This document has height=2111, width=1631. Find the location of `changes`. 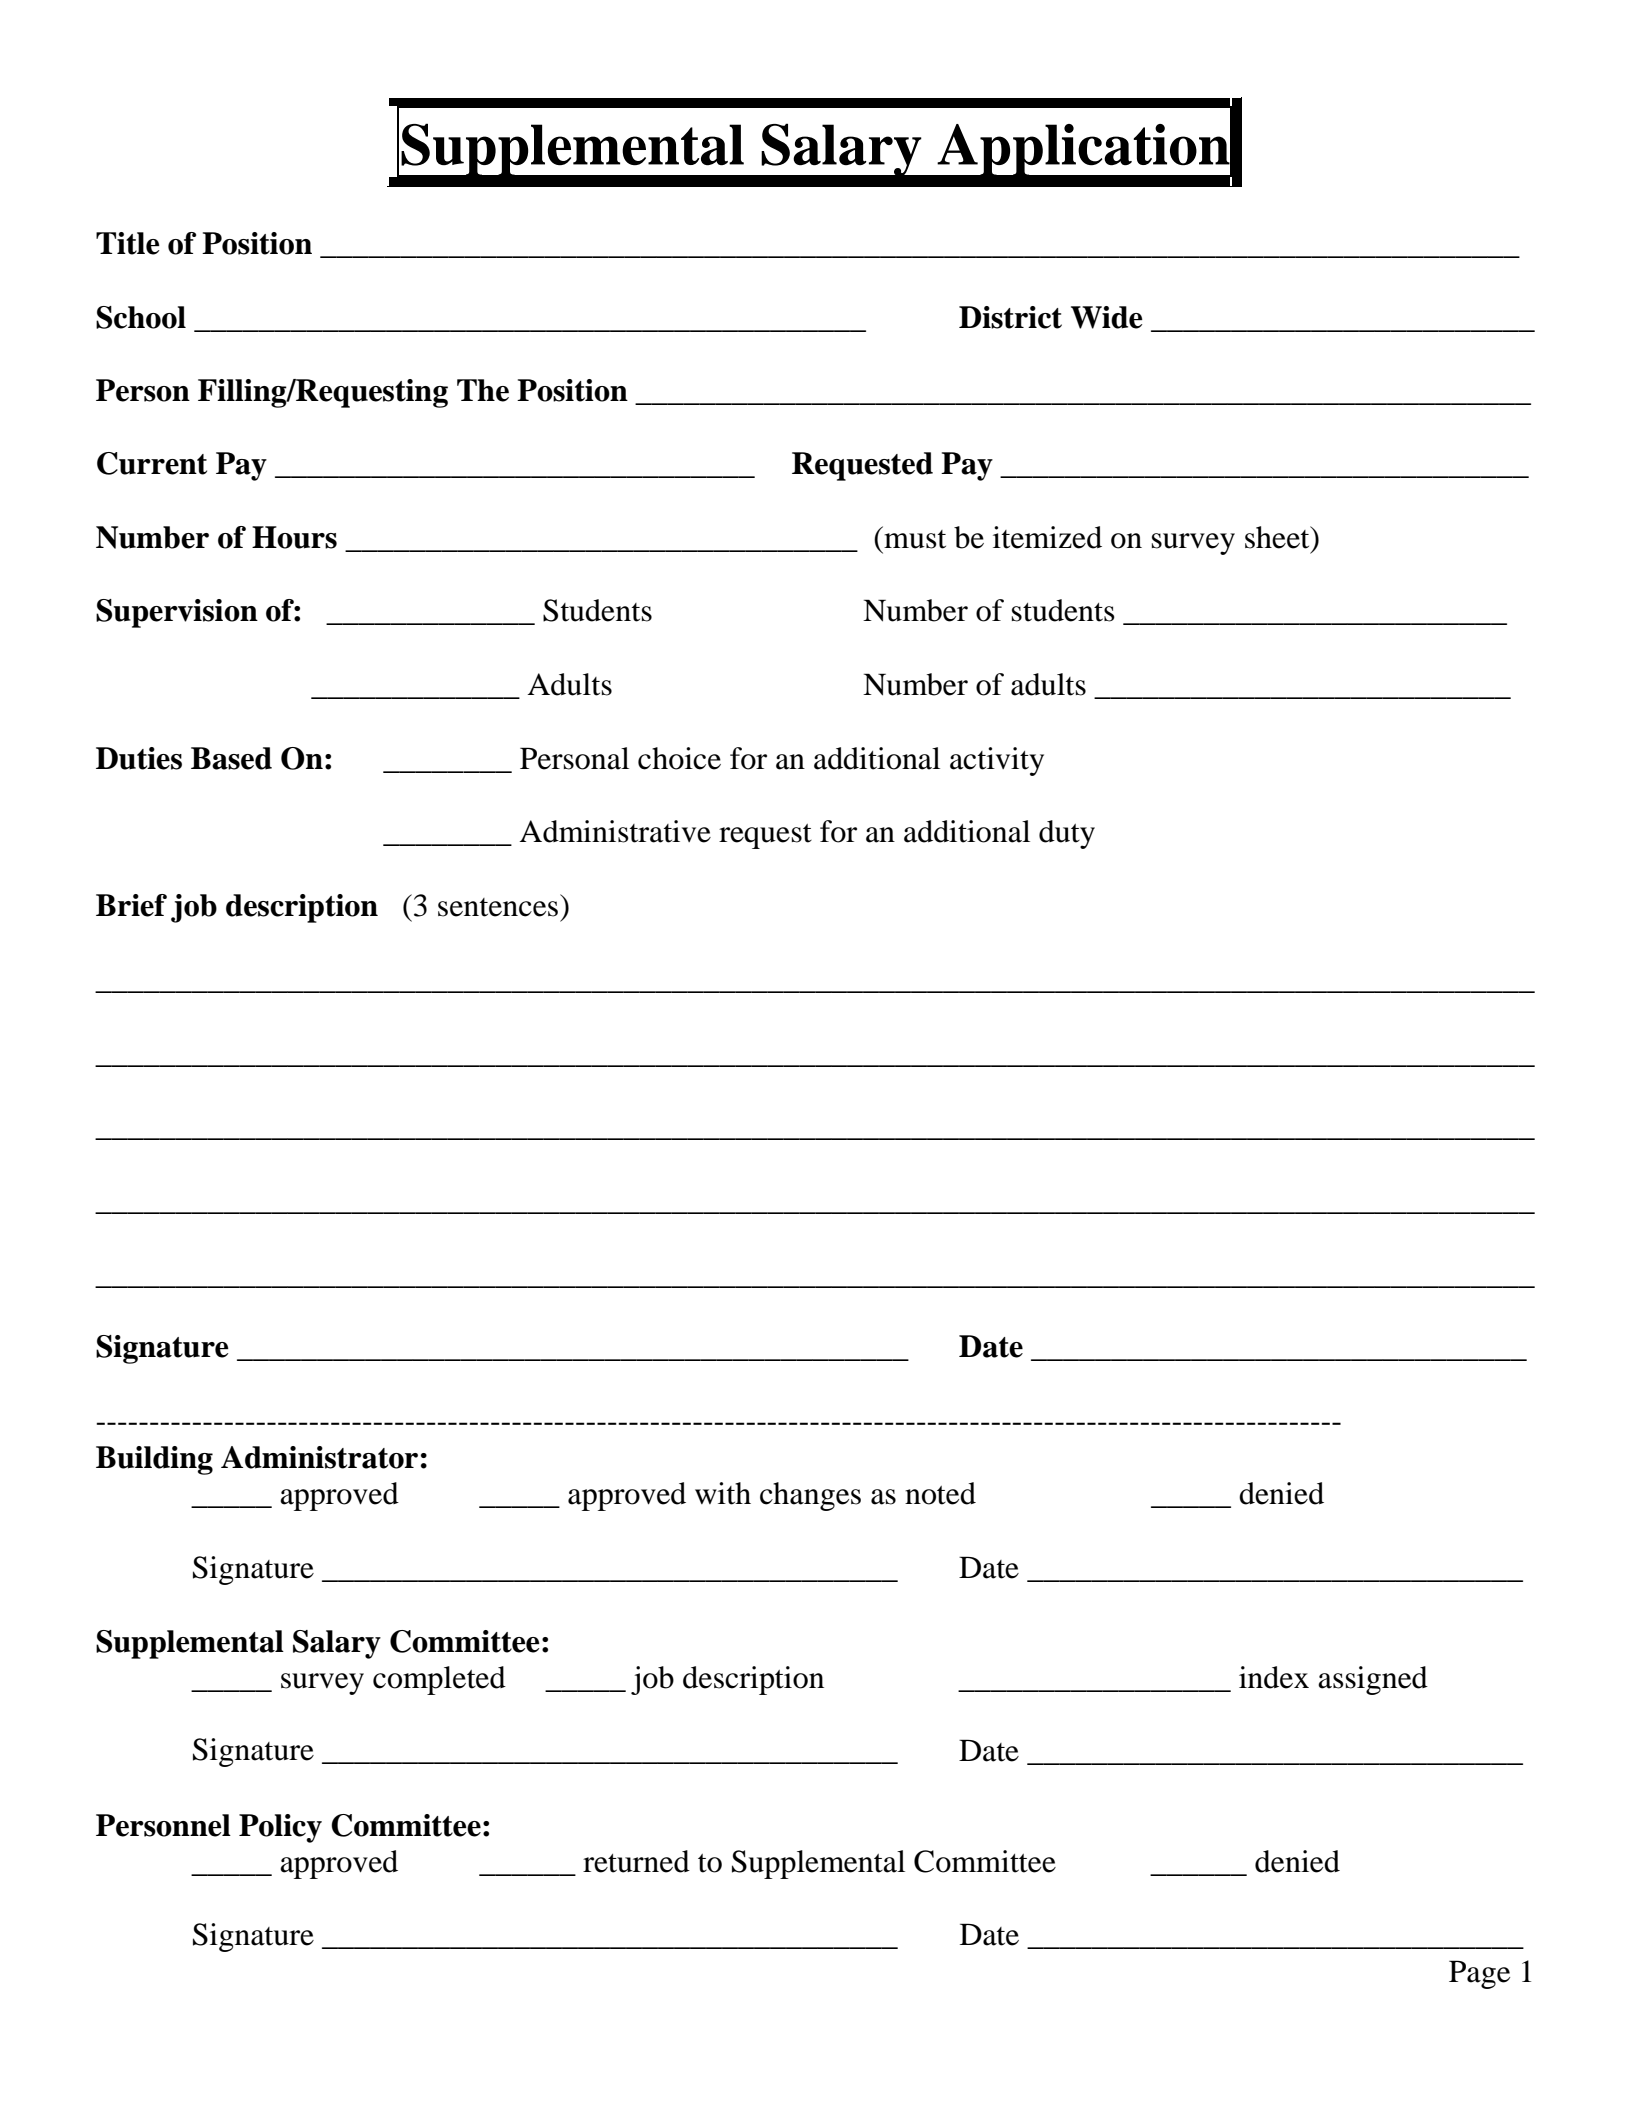

changes is located at coordinates (810, 1496).
